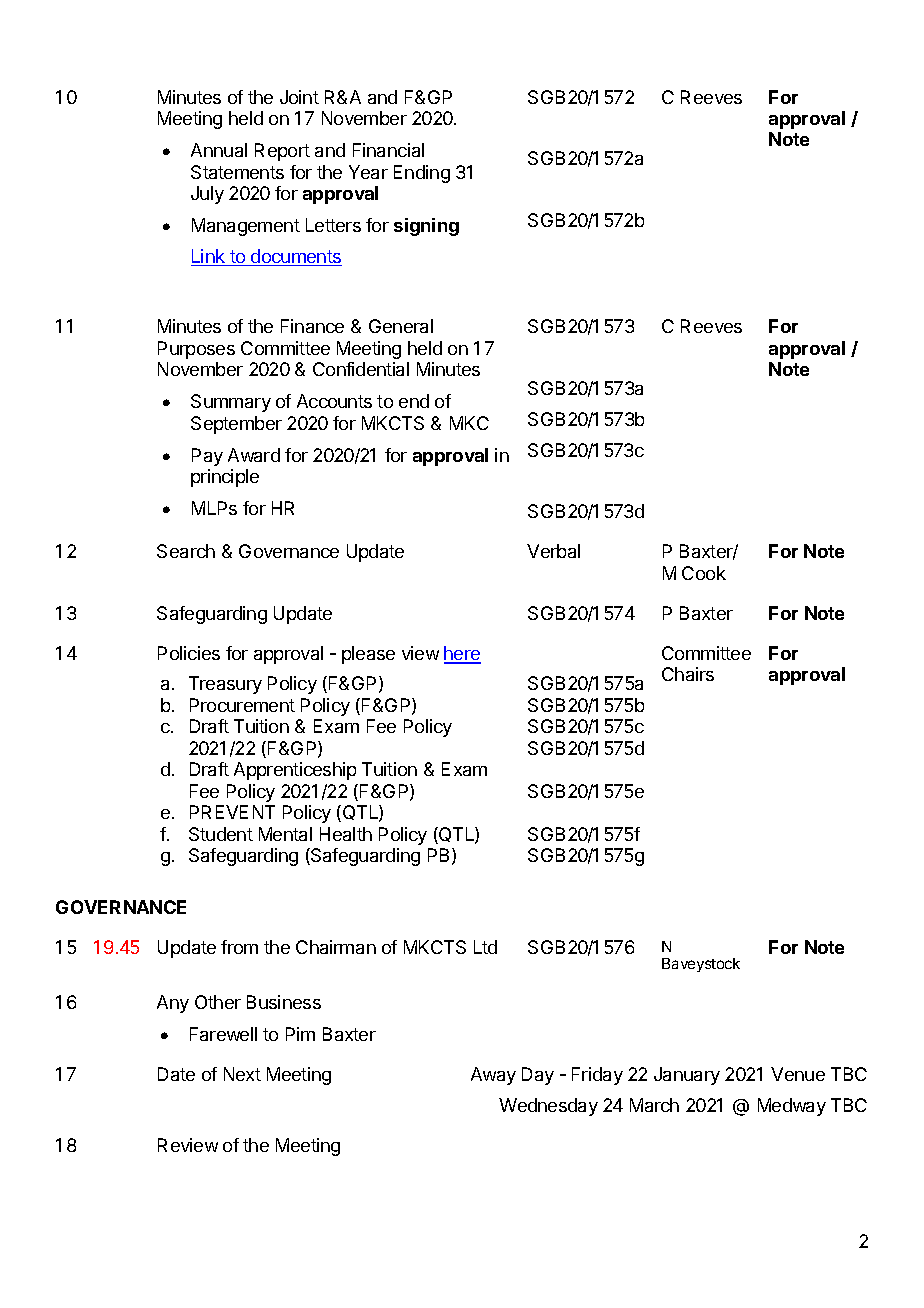 The image size is (924, 1308). I want to click on Verbal, so click(553, 551).
